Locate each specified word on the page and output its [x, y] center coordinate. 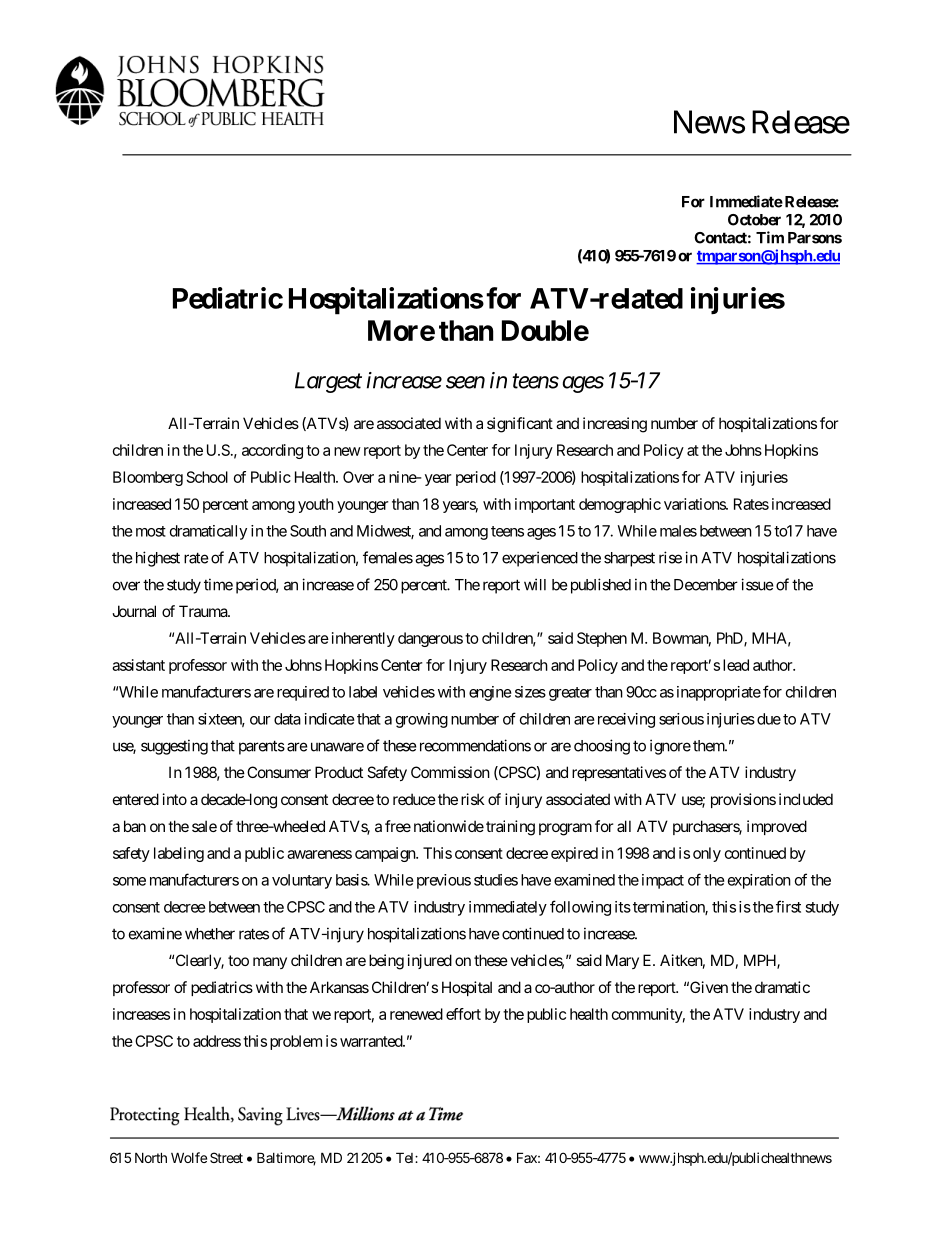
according [272, 451]
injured [430, 961]
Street [226, 1157]
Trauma [204, 611]
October [754, 220]
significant [520, 425]
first [788, 906]
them [710, 746]
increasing [615, 425]
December [706, 585]
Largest [328, 382]
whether [210, 934]
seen [465, 382]
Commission [450, 772]
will [535, 584]
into [175, 799]
